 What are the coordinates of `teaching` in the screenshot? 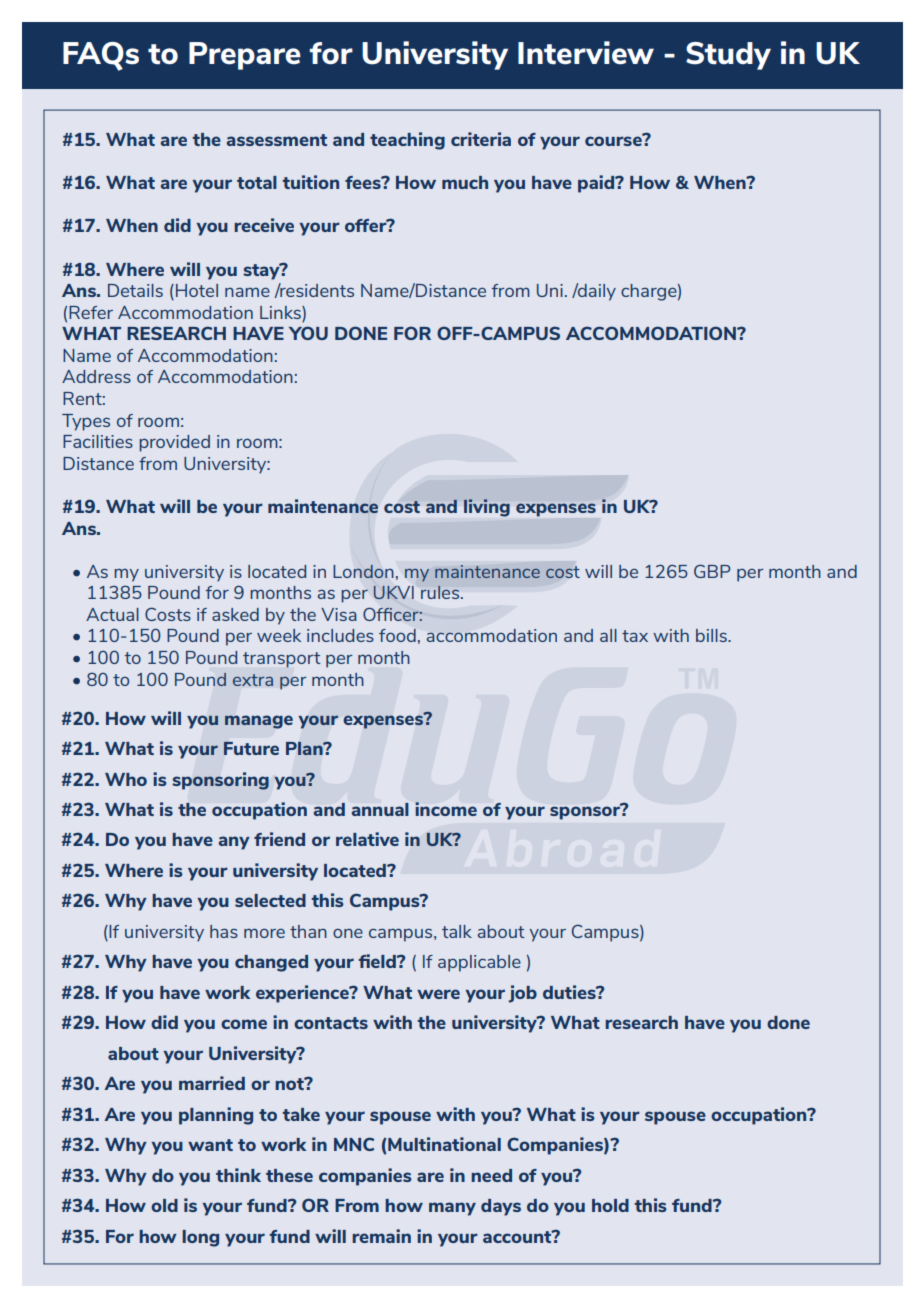 It's located at (407, 141).
